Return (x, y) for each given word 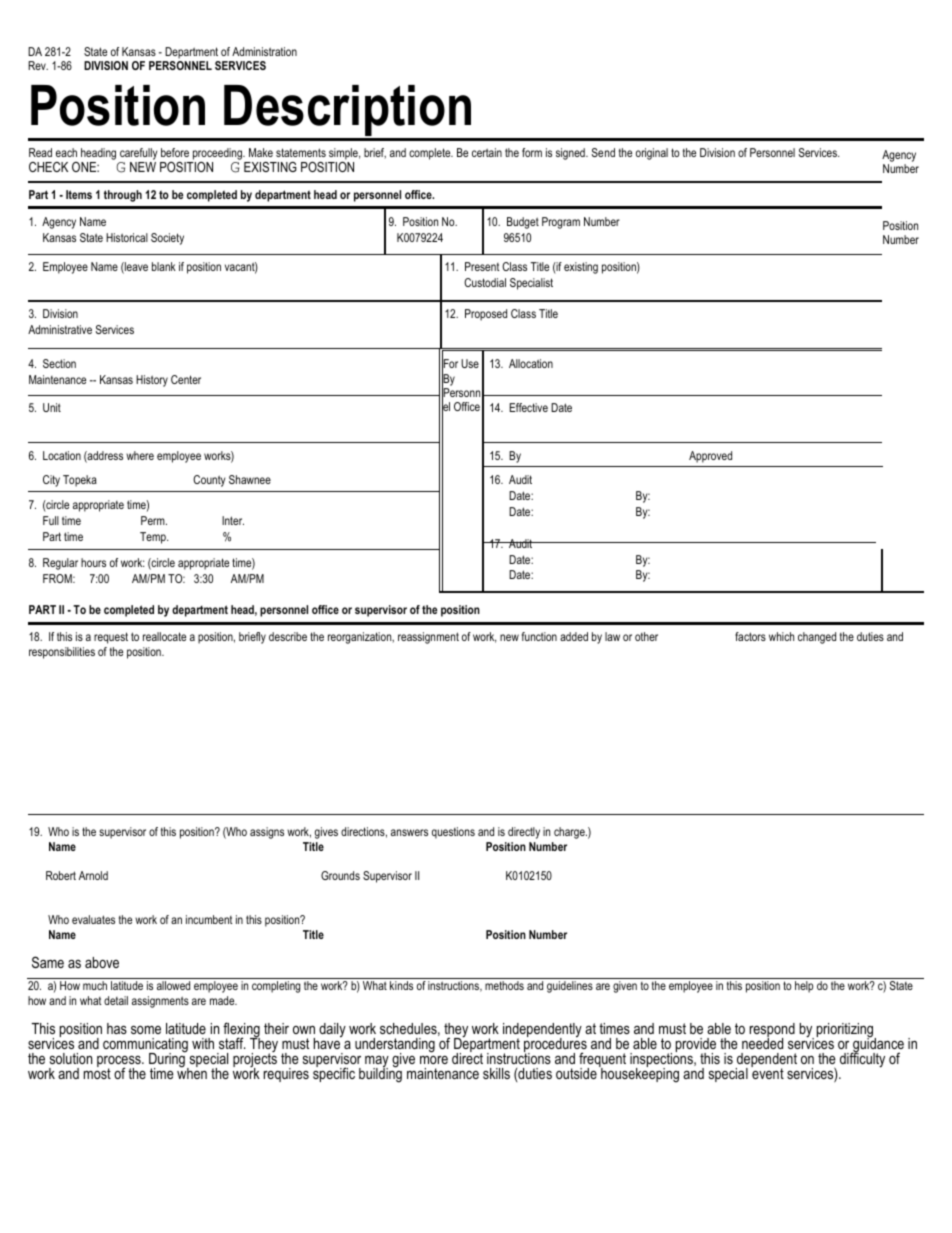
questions (453, 833)
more (434, 1060)
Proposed (486, 315)
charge (570, 833)
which (781, 636)
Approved (710, 457)
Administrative (60, 329)
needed (762, 1042)
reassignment (428, 638)
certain (487, 152)
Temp (154, 538)
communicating (145, 1046)
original (652, 154)
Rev (38, 65)
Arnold (93, 875)
